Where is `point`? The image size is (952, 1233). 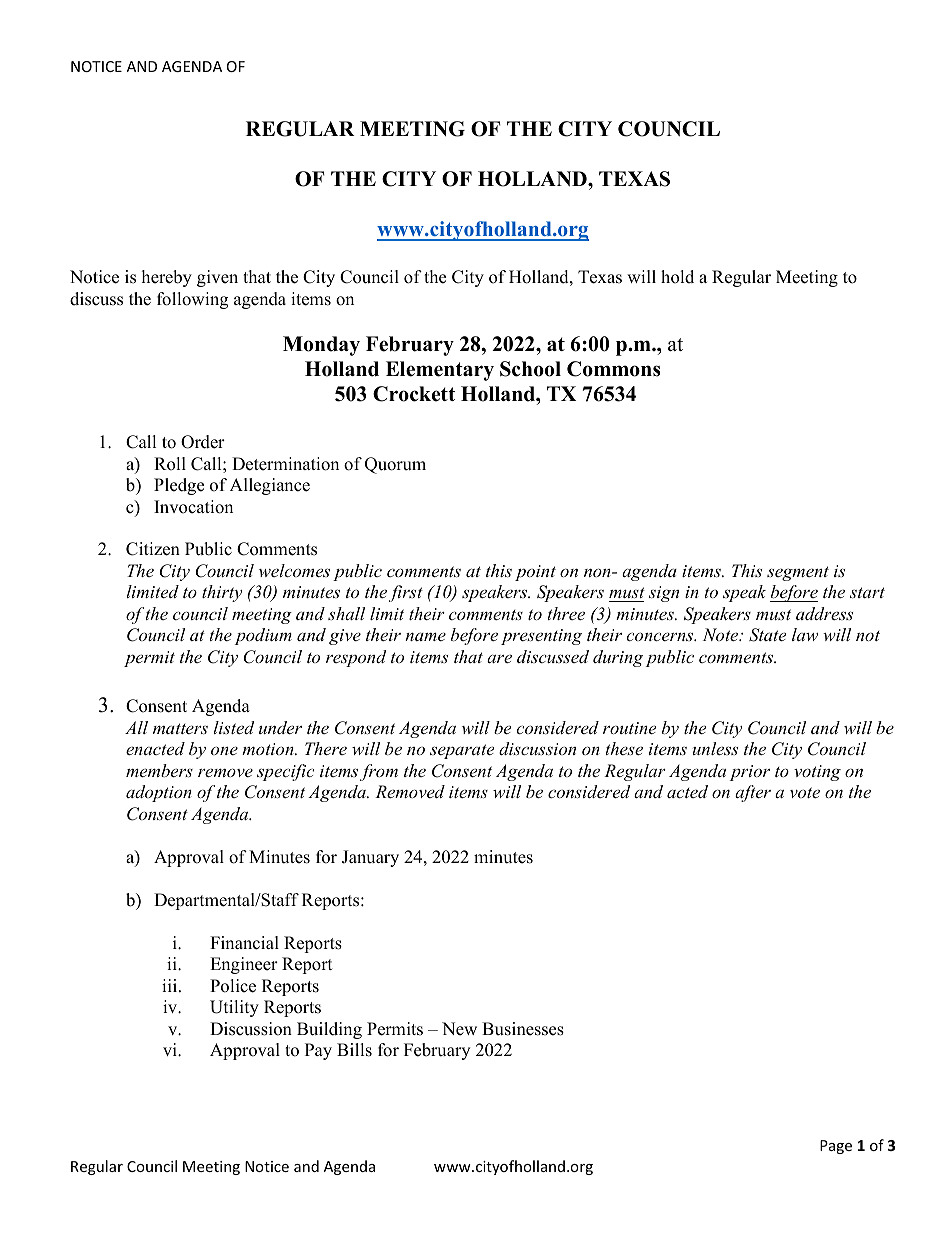
point is located at coordinates (535, 573).
